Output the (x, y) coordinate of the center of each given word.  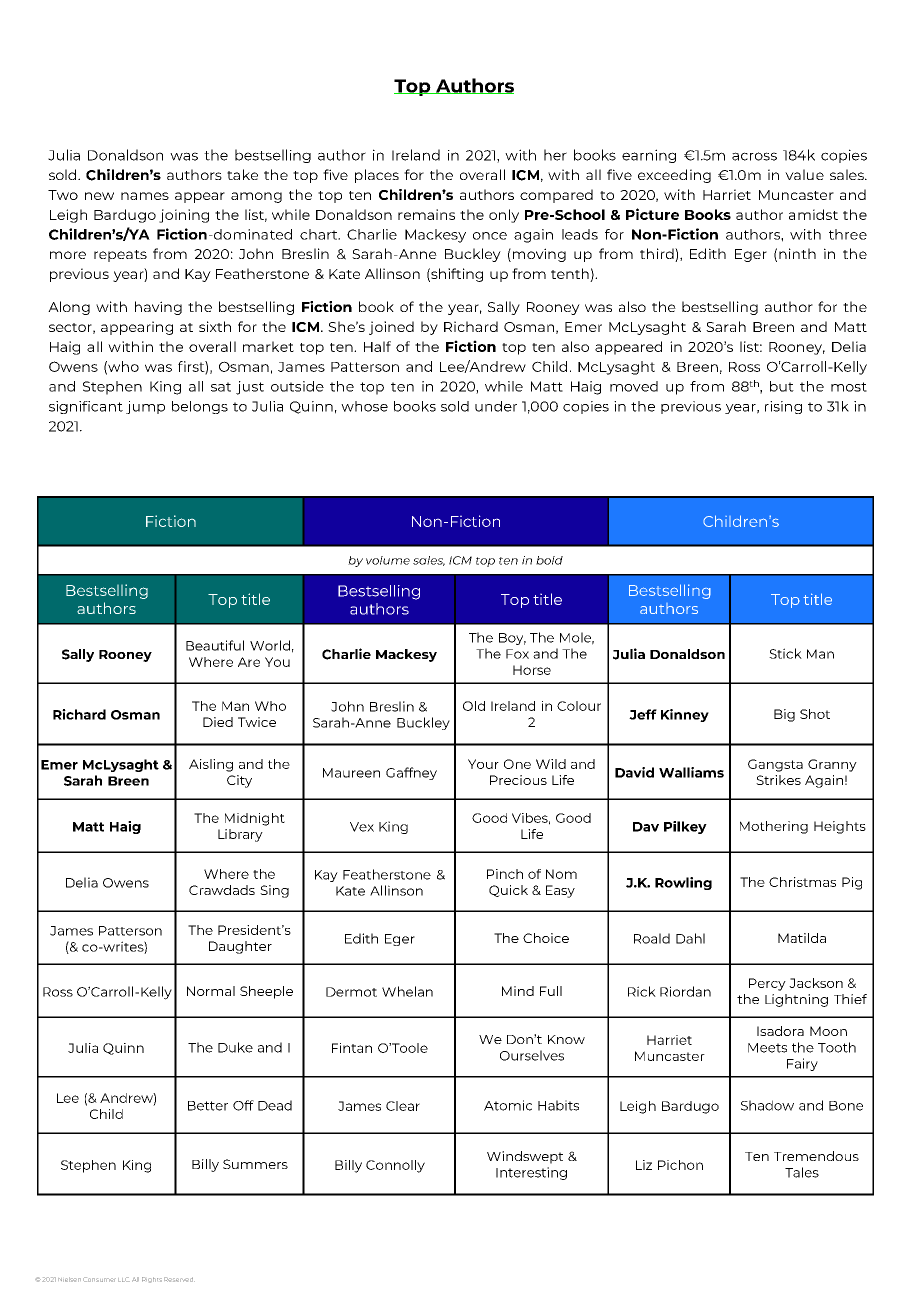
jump (145, 407)
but (782, 386)
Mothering (774, 827)
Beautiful (215, 645)
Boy (512, 639)
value (804, 174)
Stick (785, 653)
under (496, 406)
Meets (767, 1048)
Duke (235, 1047)
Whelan (407, 991)
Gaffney (411, 773)
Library (240, 835)
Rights (152, 1280)
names (145, 196)
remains (426, 214)
